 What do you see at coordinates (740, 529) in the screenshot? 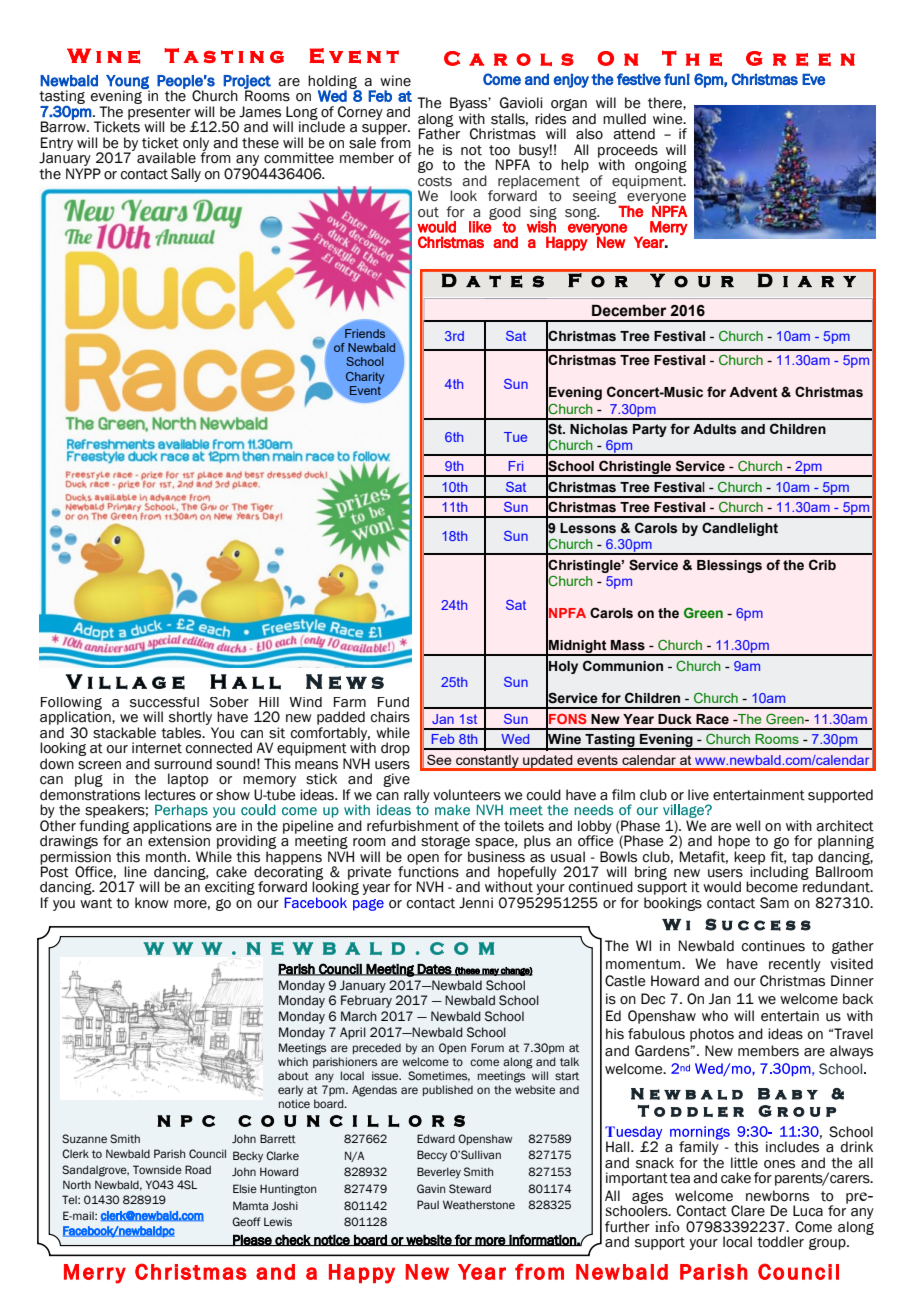
I see `Candlelight` at bounding box center [740, 529].
